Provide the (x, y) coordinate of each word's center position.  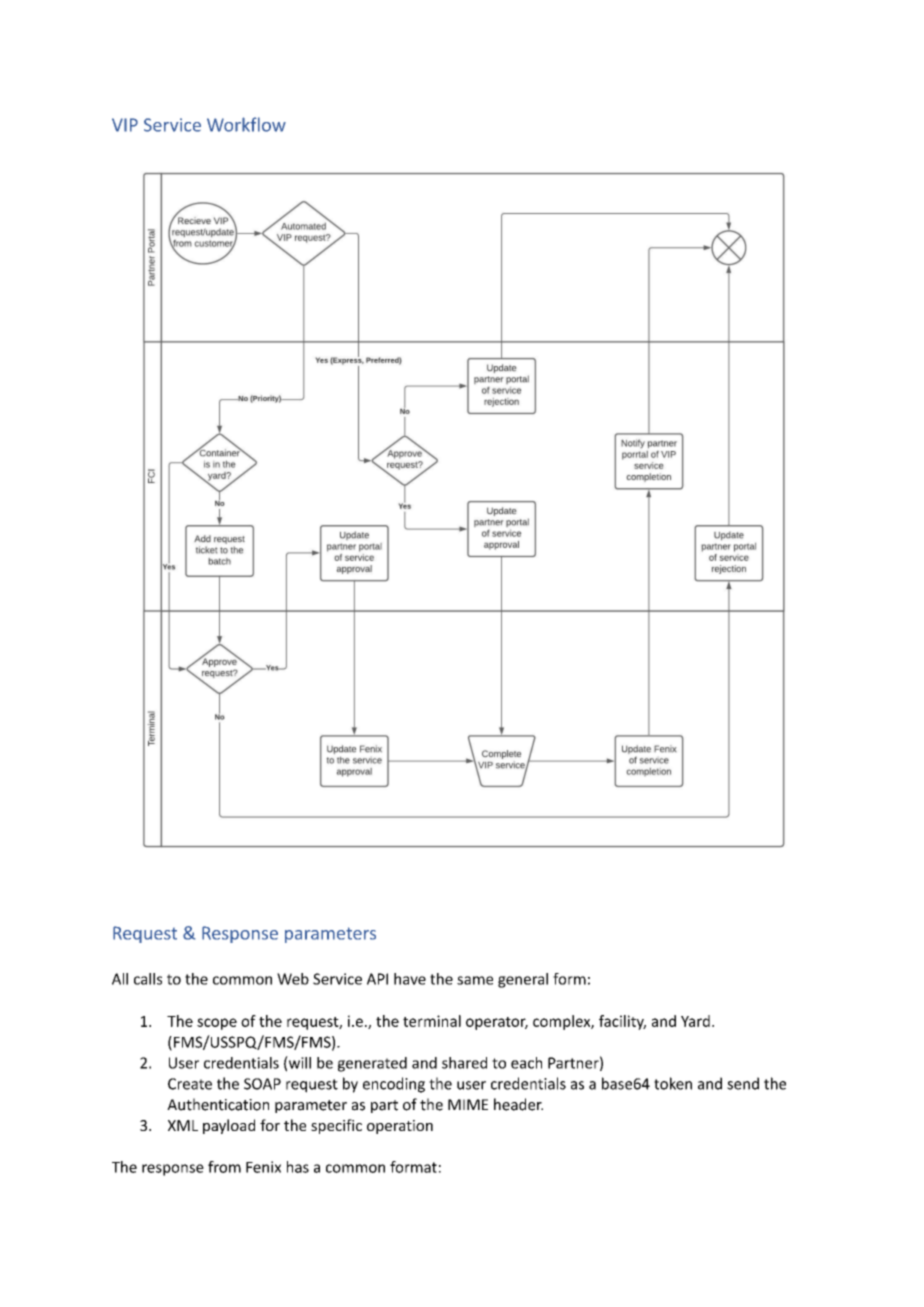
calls (148, 979)
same (475, 980)
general (523, 980)
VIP (125, 125)
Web (293, 979)
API (377, 979)
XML (183, 1125)
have (410, 979)
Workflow (246, 124)
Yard (695, 1021)
